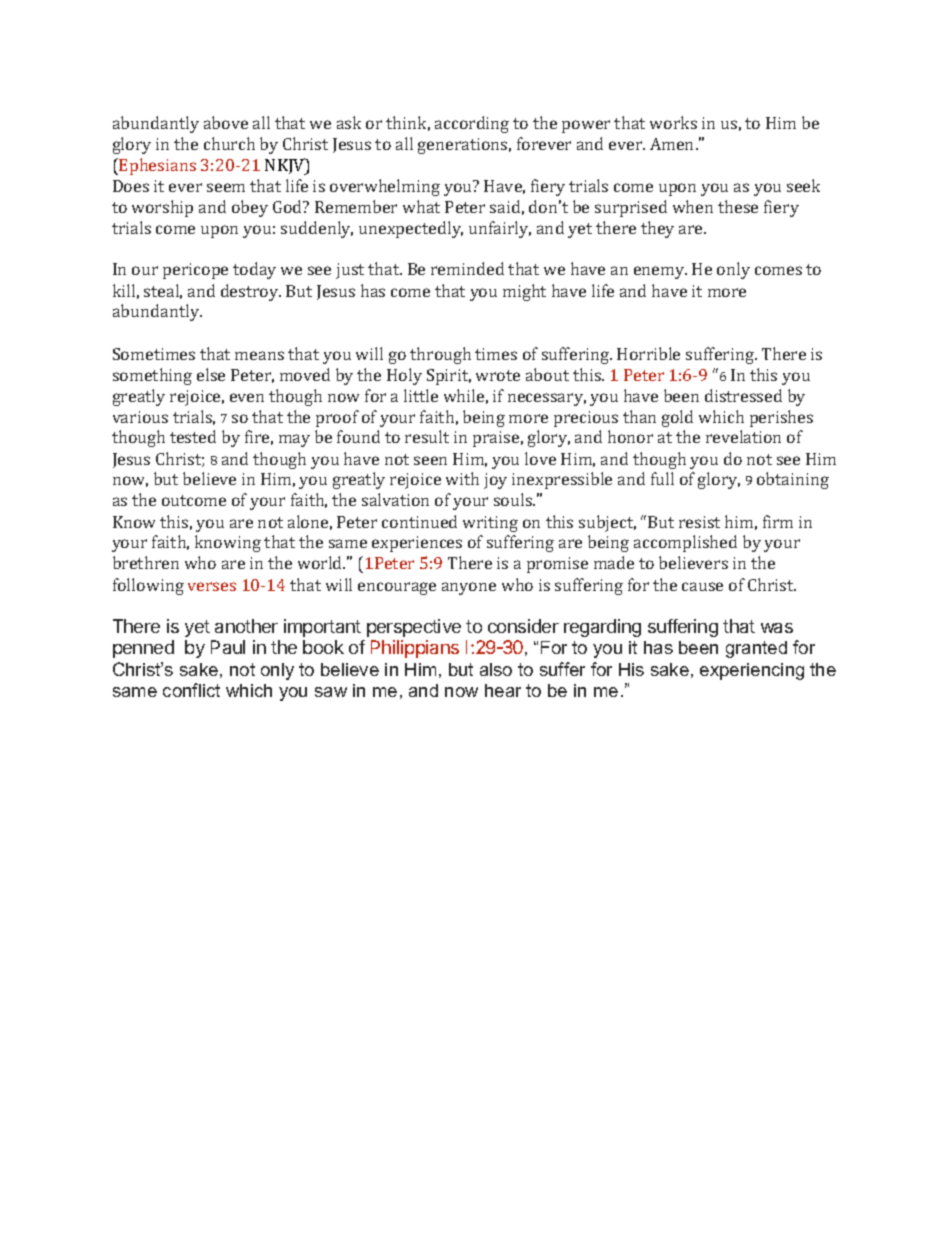  Describe the element at coordinates (229, 143) in the image. I see `church` at that location.
